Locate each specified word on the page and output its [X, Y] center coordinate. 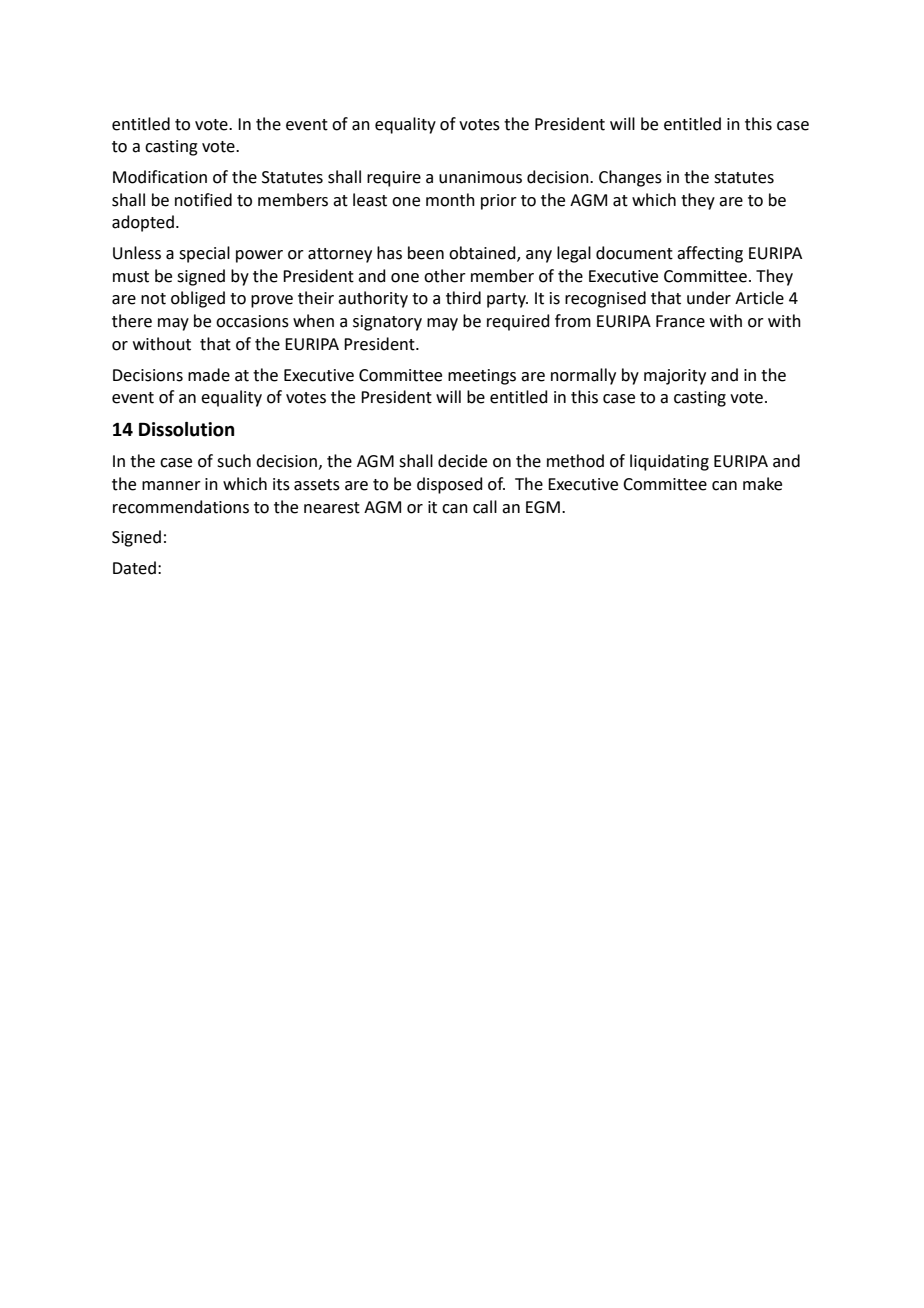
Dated [134, 568]
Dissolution [186, 429]
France [680, 321]
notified [203, 200]
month [450, 200]
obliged [198, 299]
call [485, 507]
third [463, 298]
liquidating [669, 462]
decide [462, 461]
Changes [630, 178]
